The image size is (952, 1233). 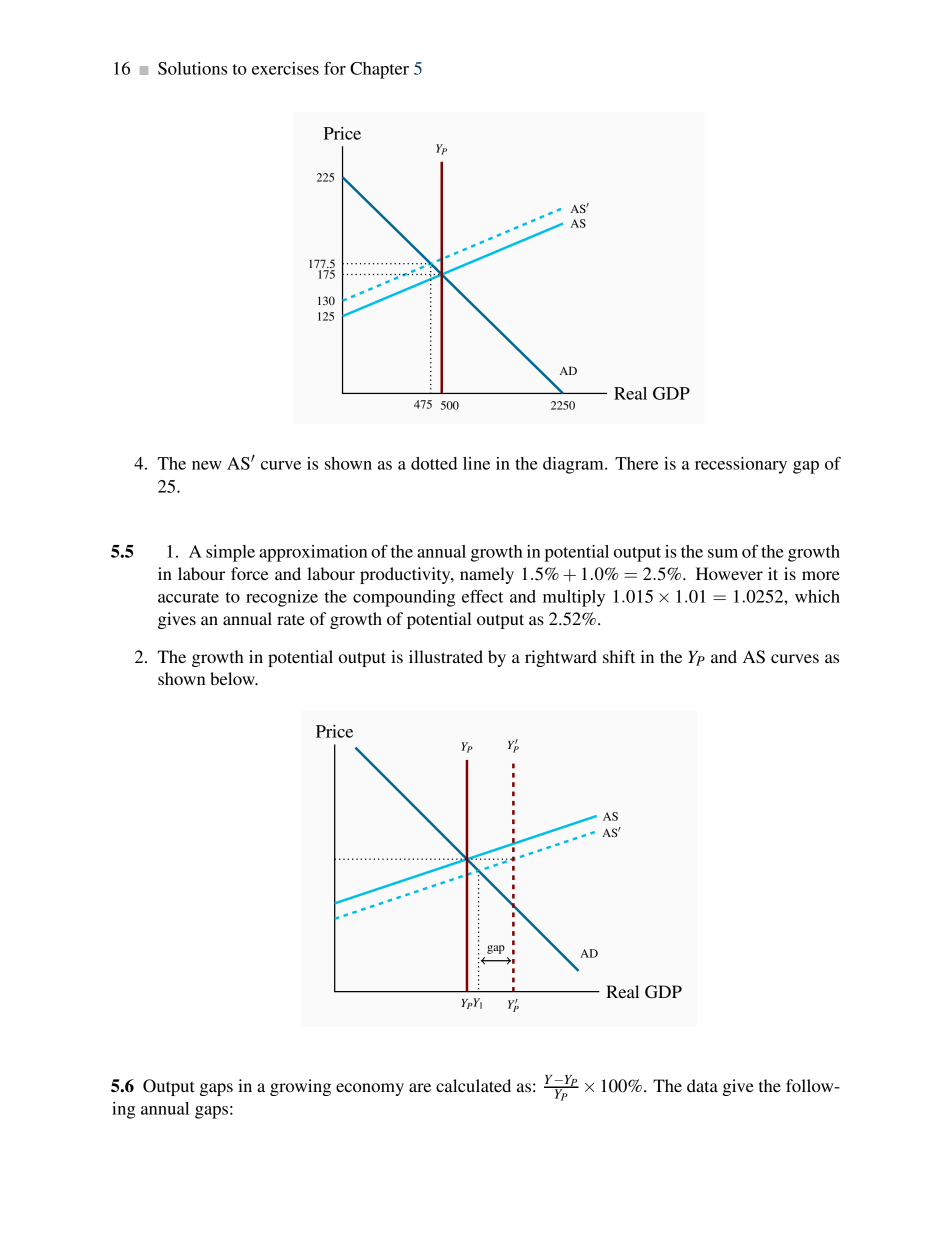 What do you see at coordinates (207, 465) in the document?
I see `new` at bounding box center [207, 465].
